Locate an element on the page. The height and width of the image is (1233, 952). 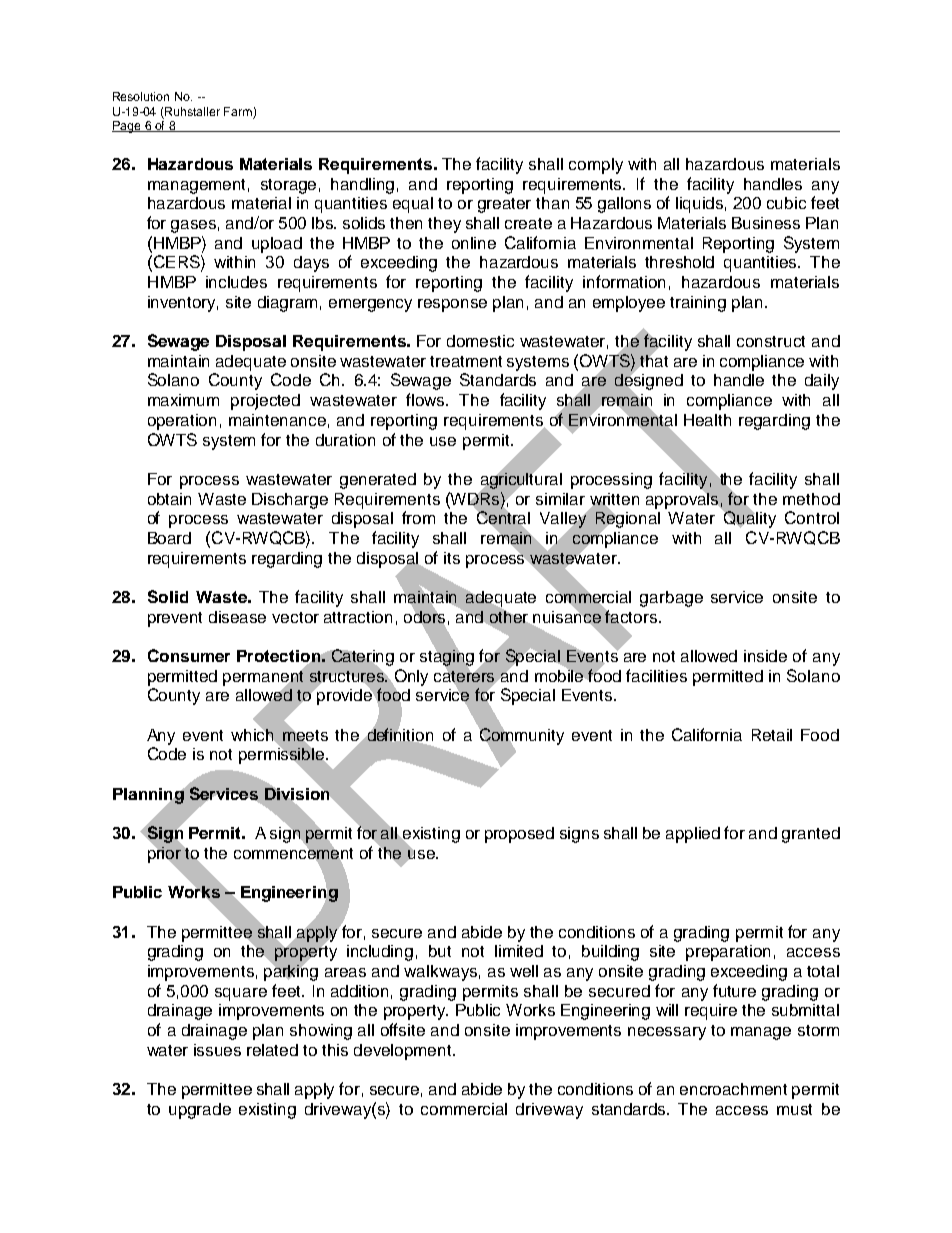
issues is located at coordinates (217, 1050).
